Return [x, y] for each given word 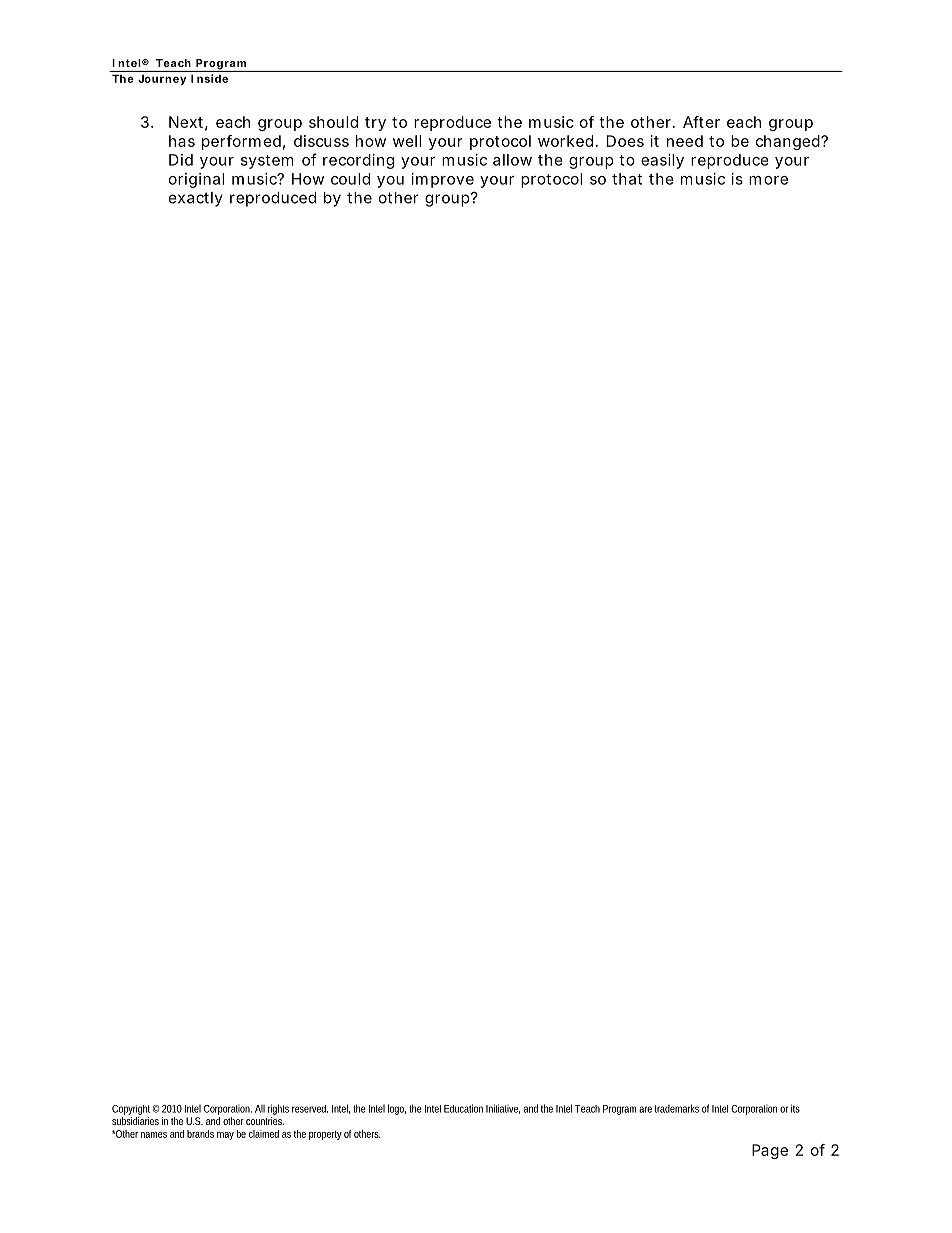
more [768, 180]
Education [463, 1108]
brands [200, 1134]
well [407, 141]
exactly [196, 199]
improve [443, 180]
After [701, 122]
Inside [209, 78]
